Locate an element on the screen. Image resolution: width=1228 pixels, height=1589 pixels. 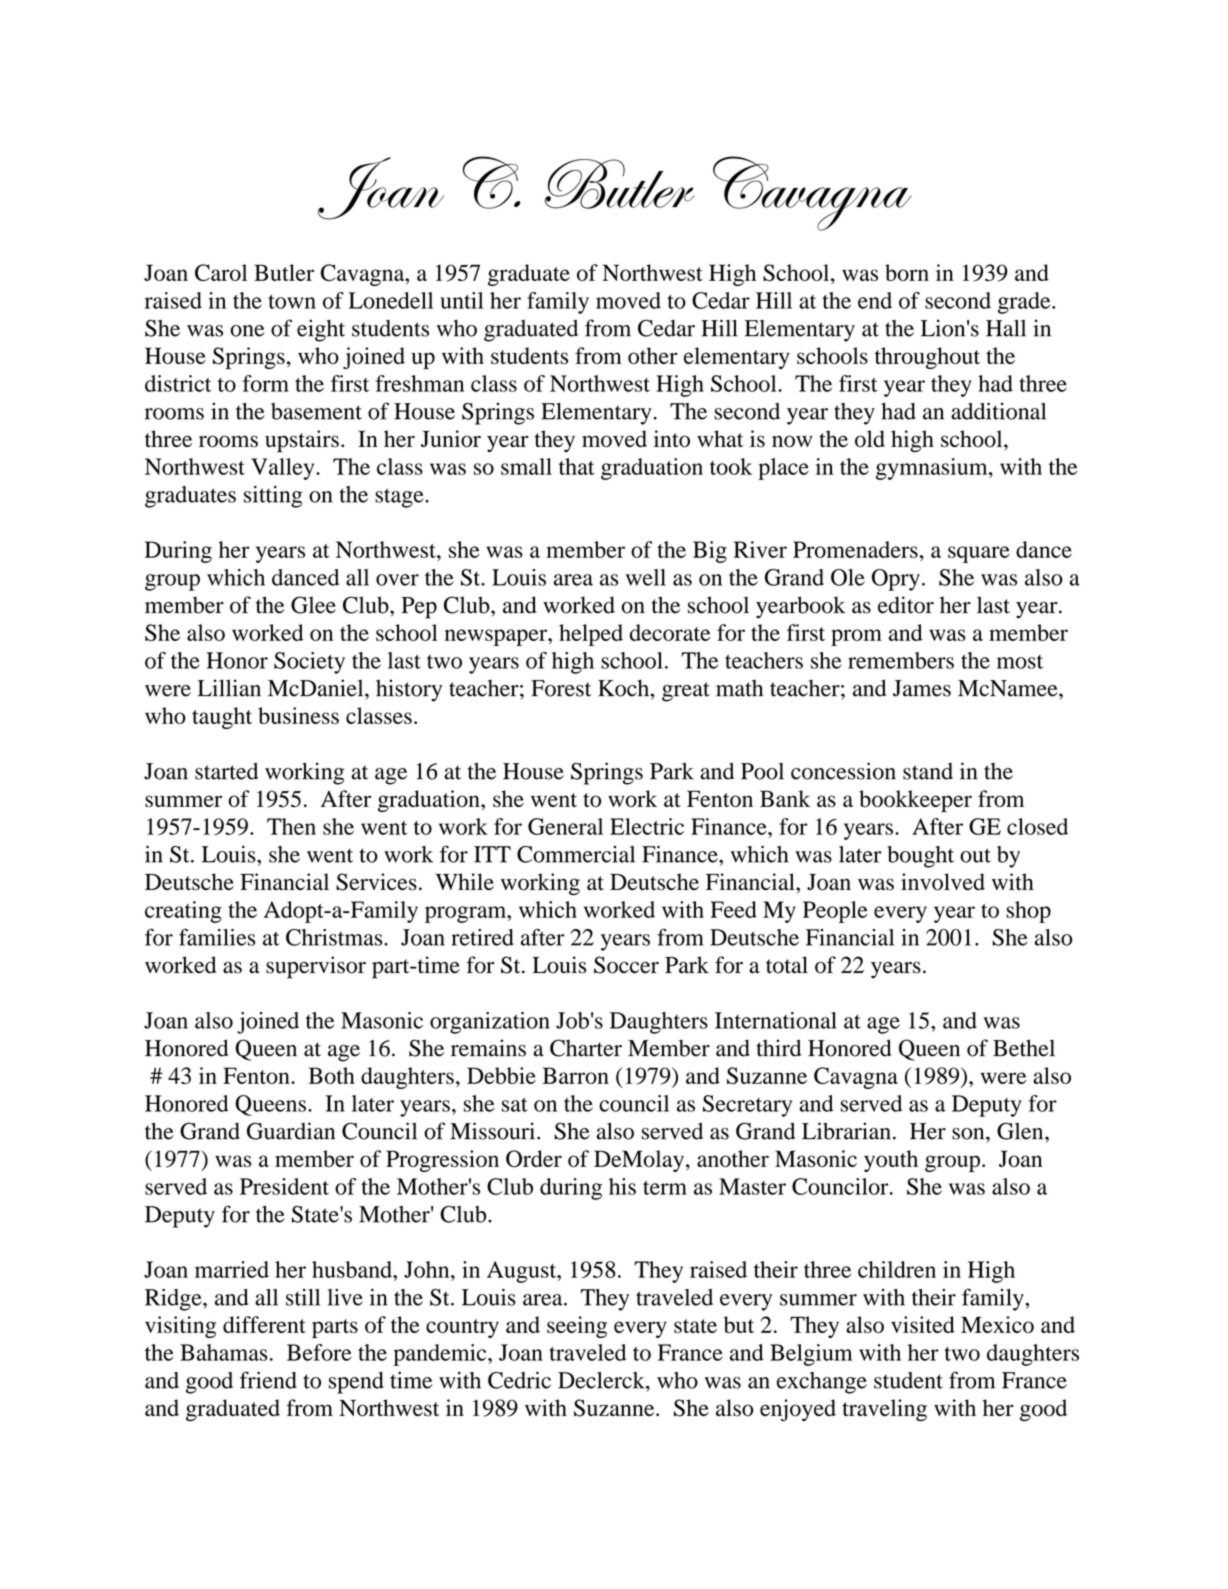
town is located at coordinates (292, 302).
